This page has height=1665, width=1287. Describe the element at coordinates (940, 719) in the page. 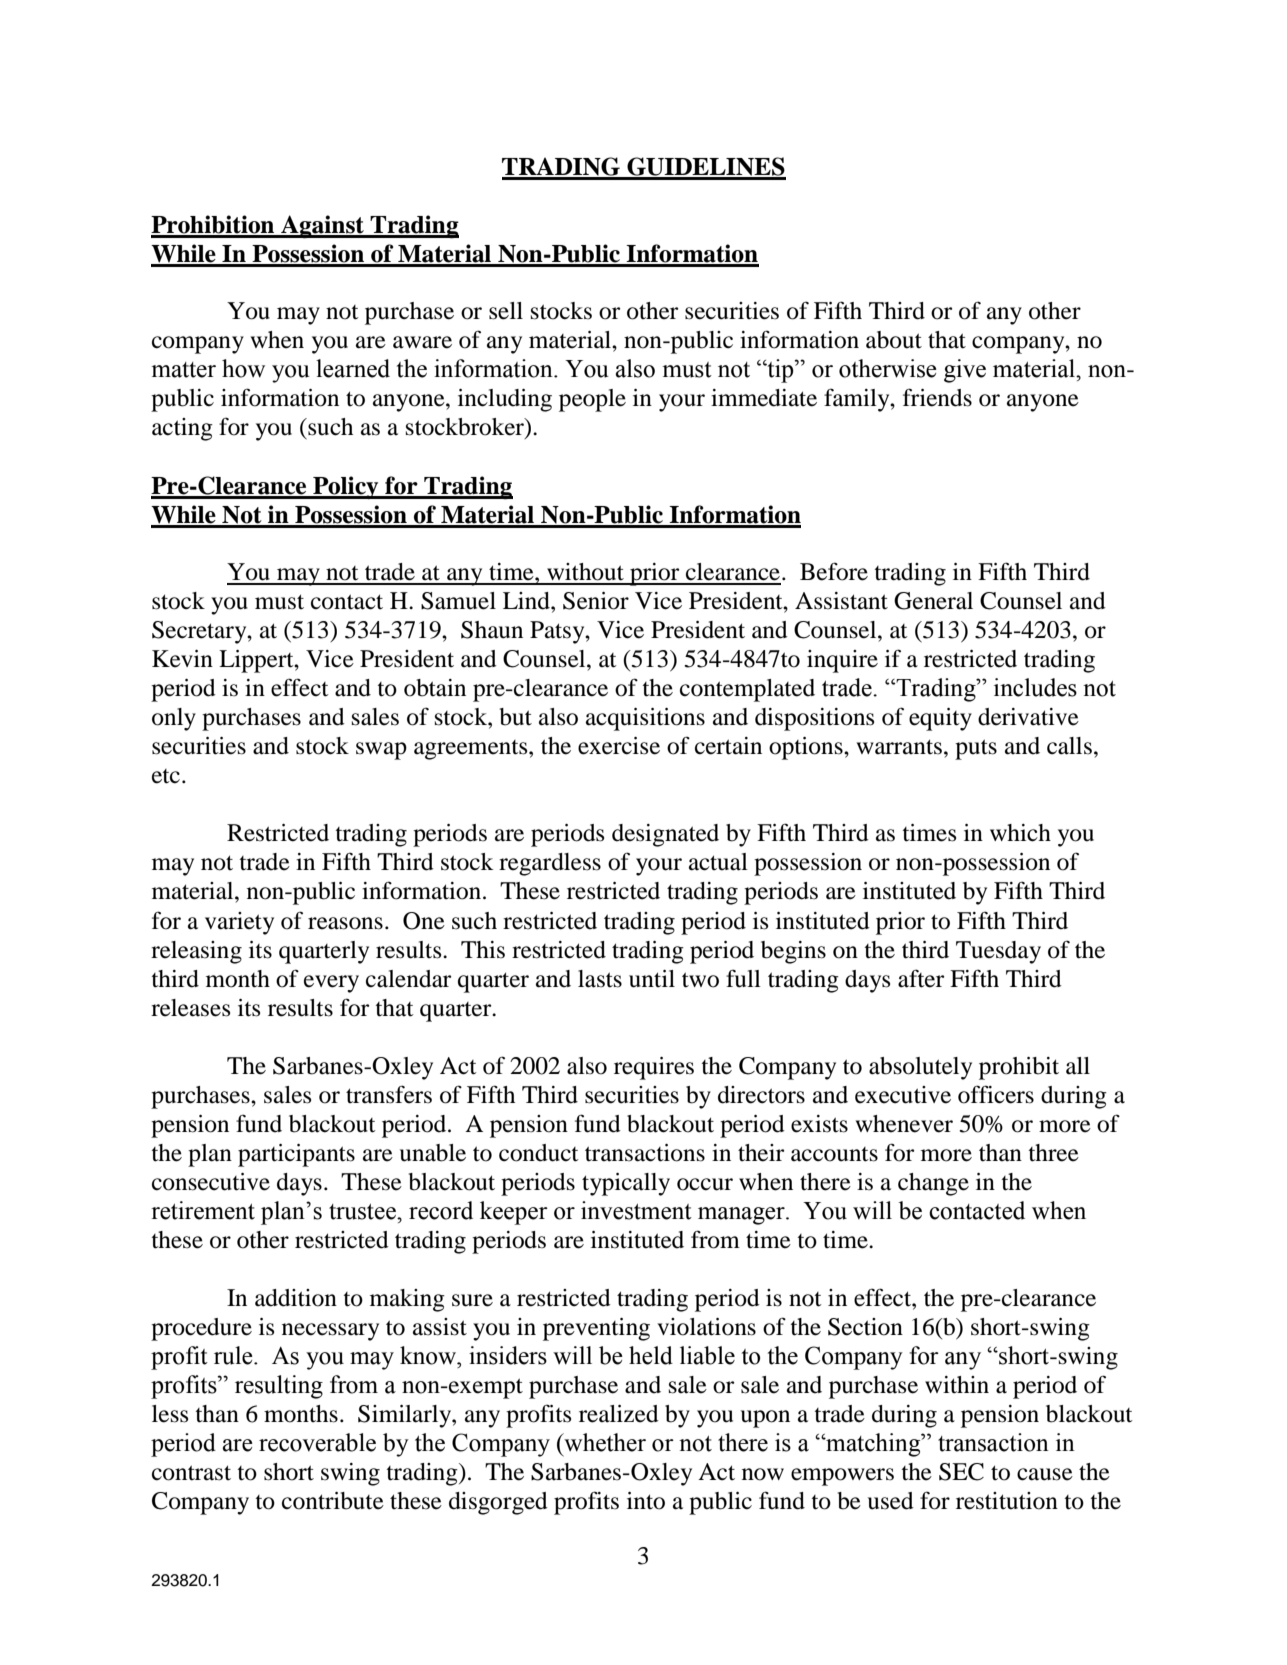

I see `equity` at that location.
